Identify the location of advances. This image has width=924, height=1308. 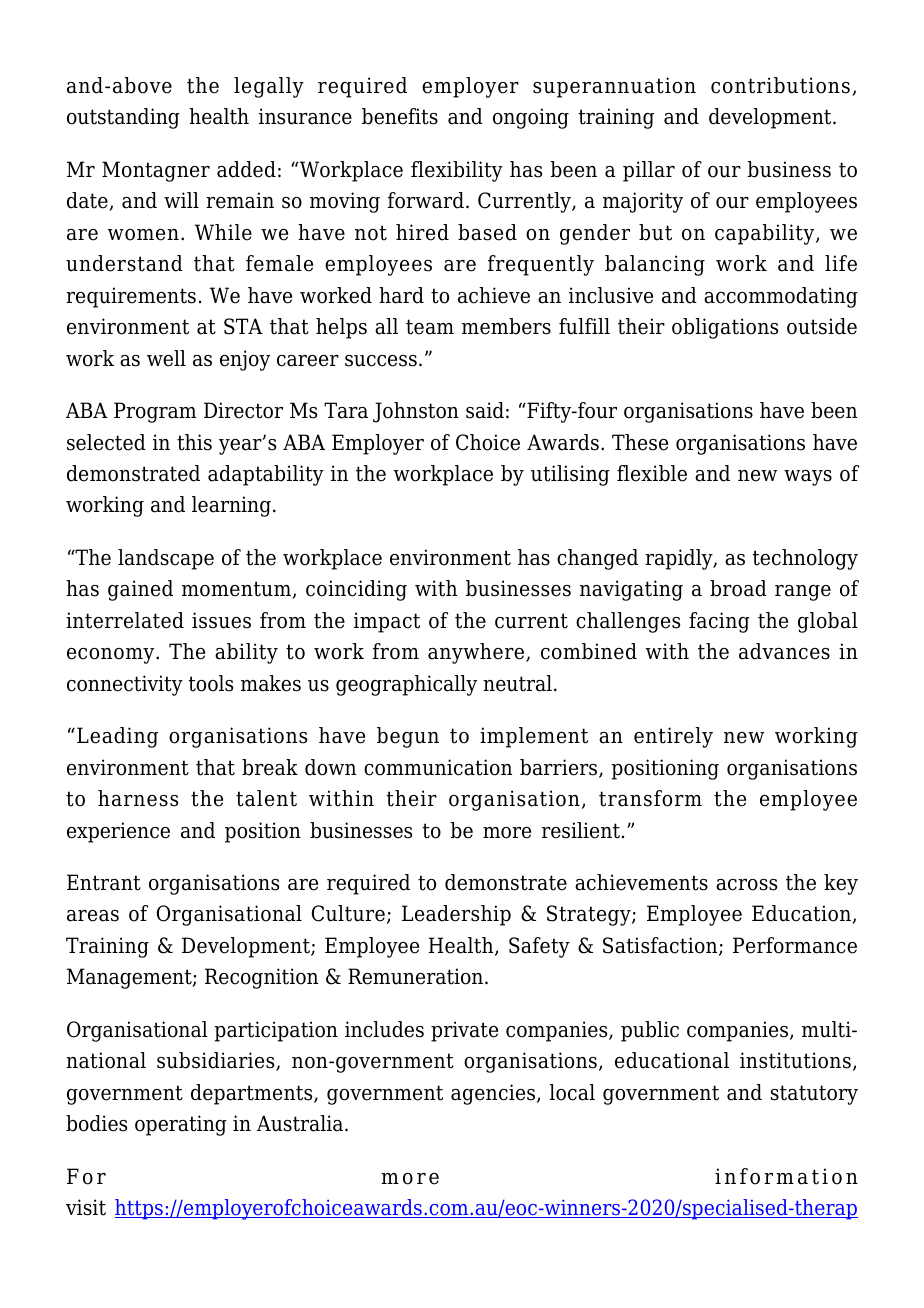
(784, 651).
